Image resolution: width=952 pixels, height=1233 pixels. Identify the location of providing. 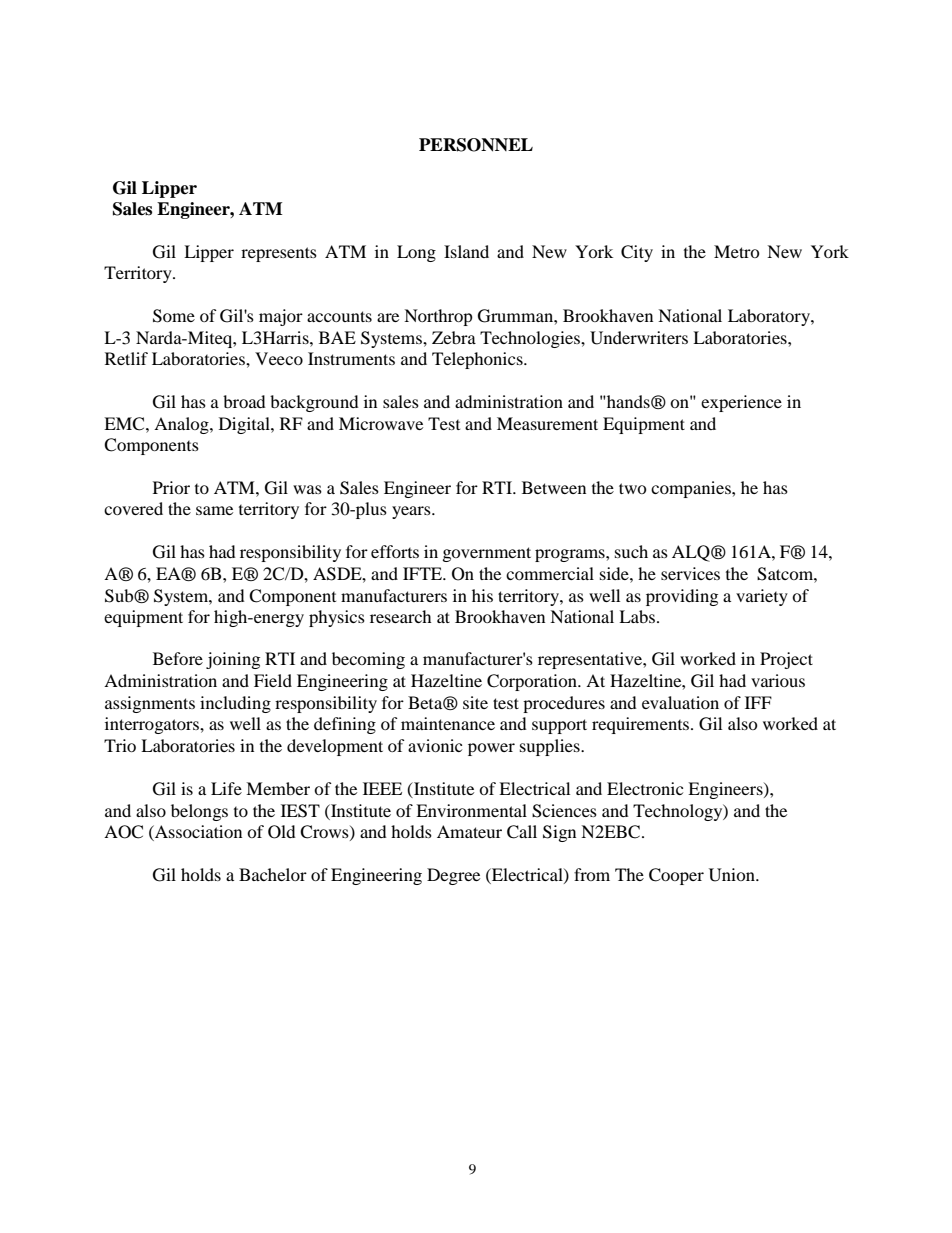
(682, 597).
